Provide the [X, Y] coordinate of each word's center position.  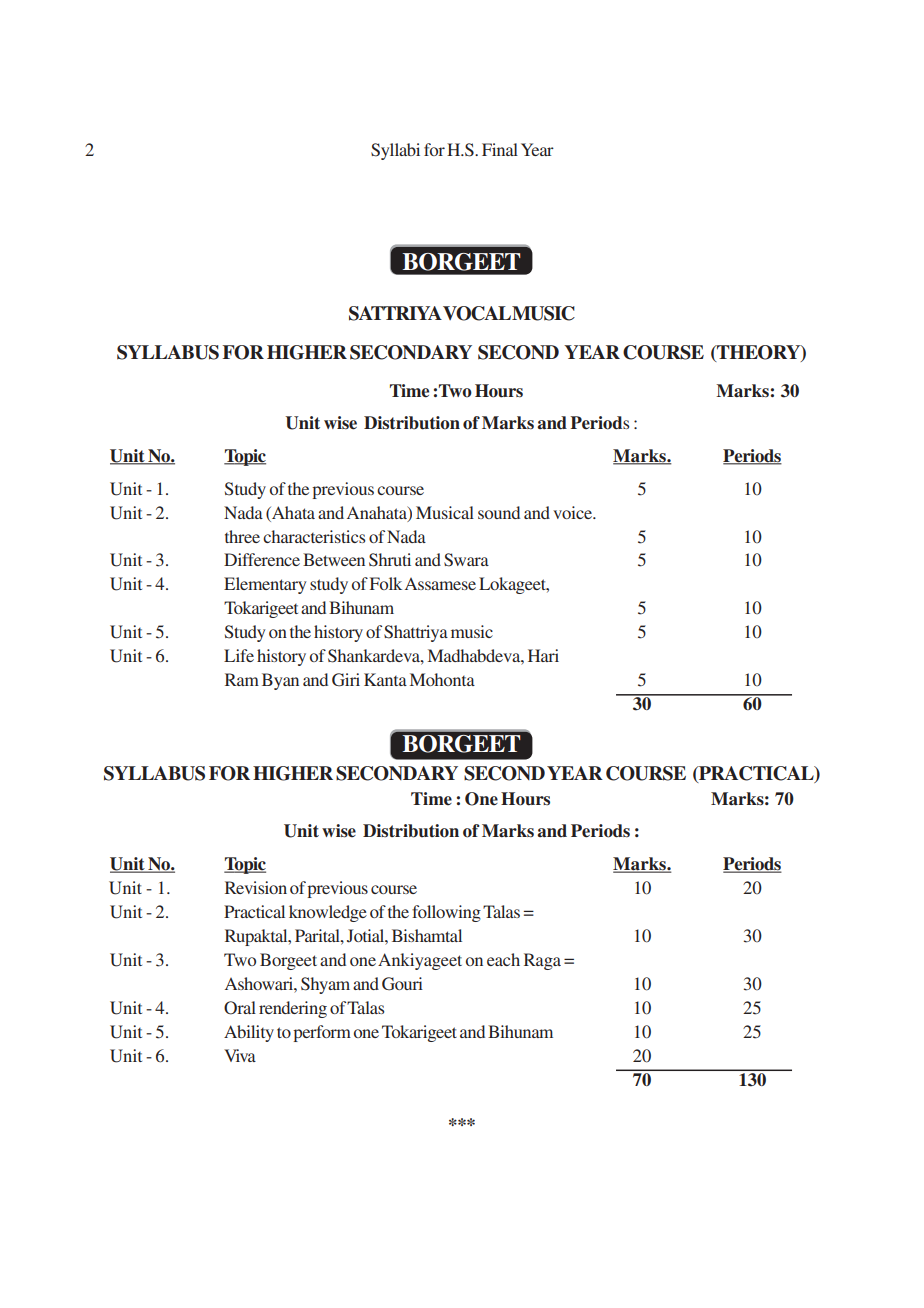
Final [500, 149]
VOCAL [477, 313]
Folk [386, 583]
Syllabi [395, 151]
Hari [543, 655]
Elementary [265, 585]
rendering [293, 1009]
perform [322, 1033]
